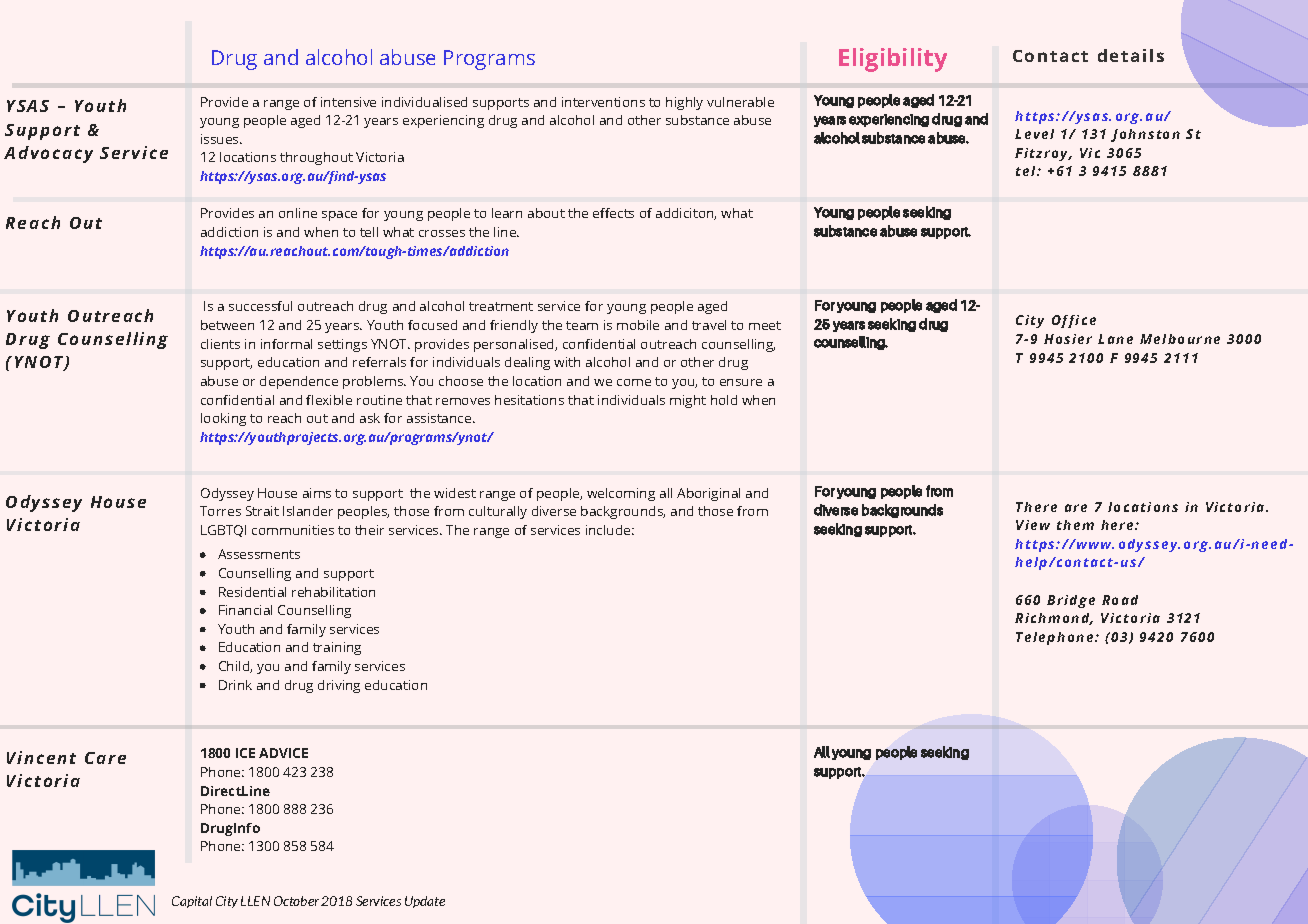  Describe the element at coordinates (603, 102) in the document. I see `interventions` at that location.
